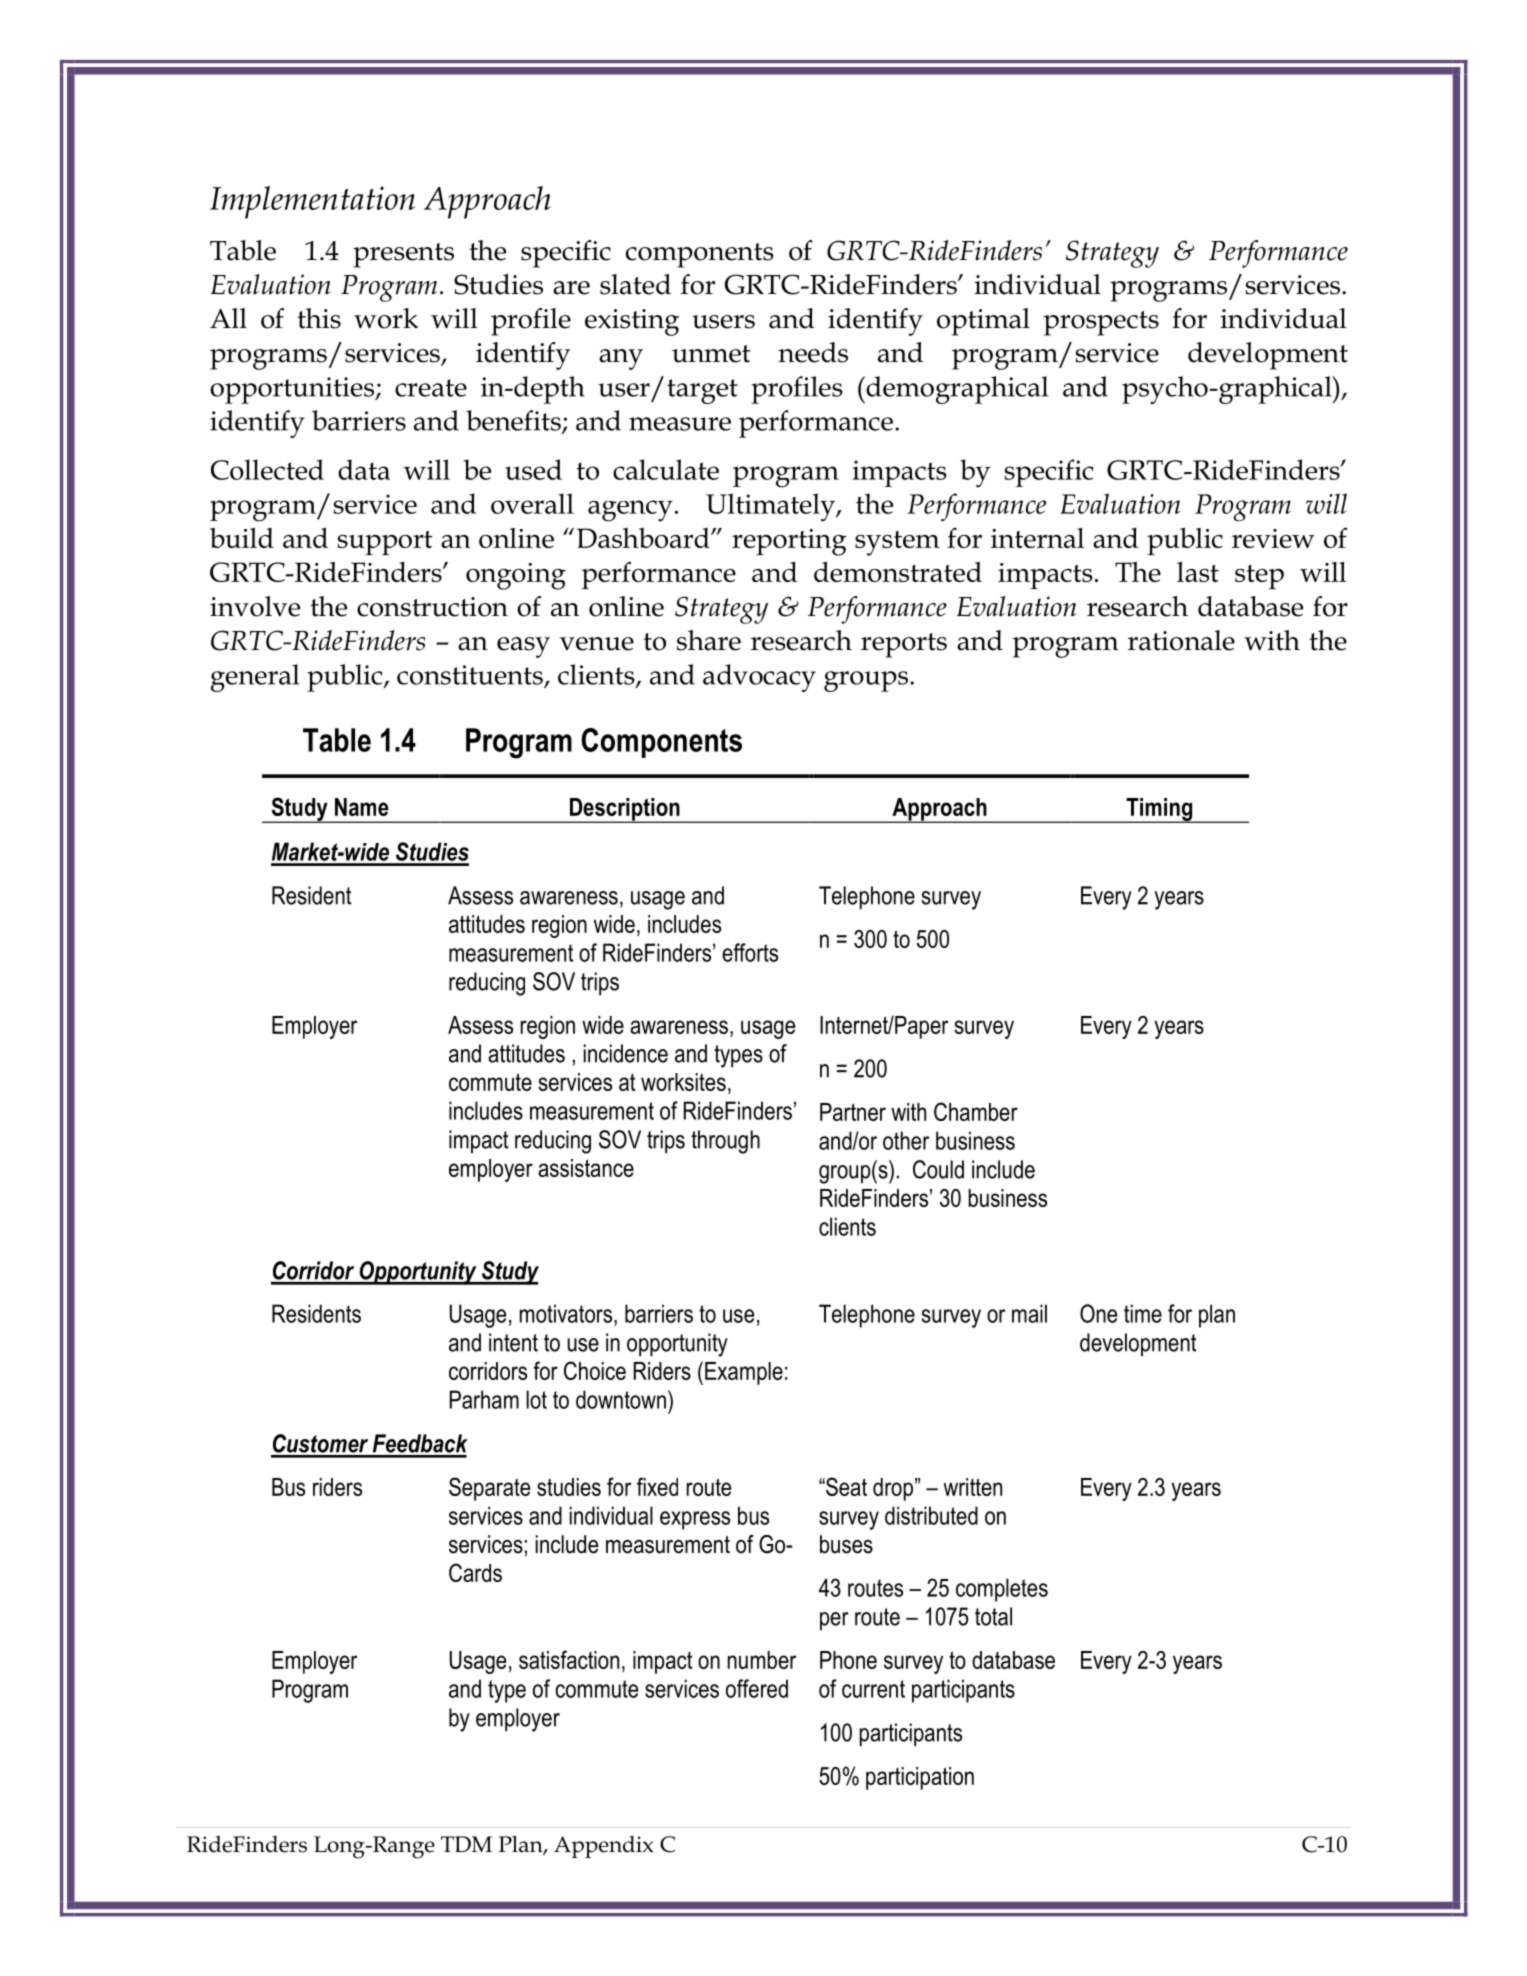 The height and width of the page is (1976, 1527). What do you see at coordinates (759, 678) in the page?
I see `advocacy` at bounding box center [759, 678].
